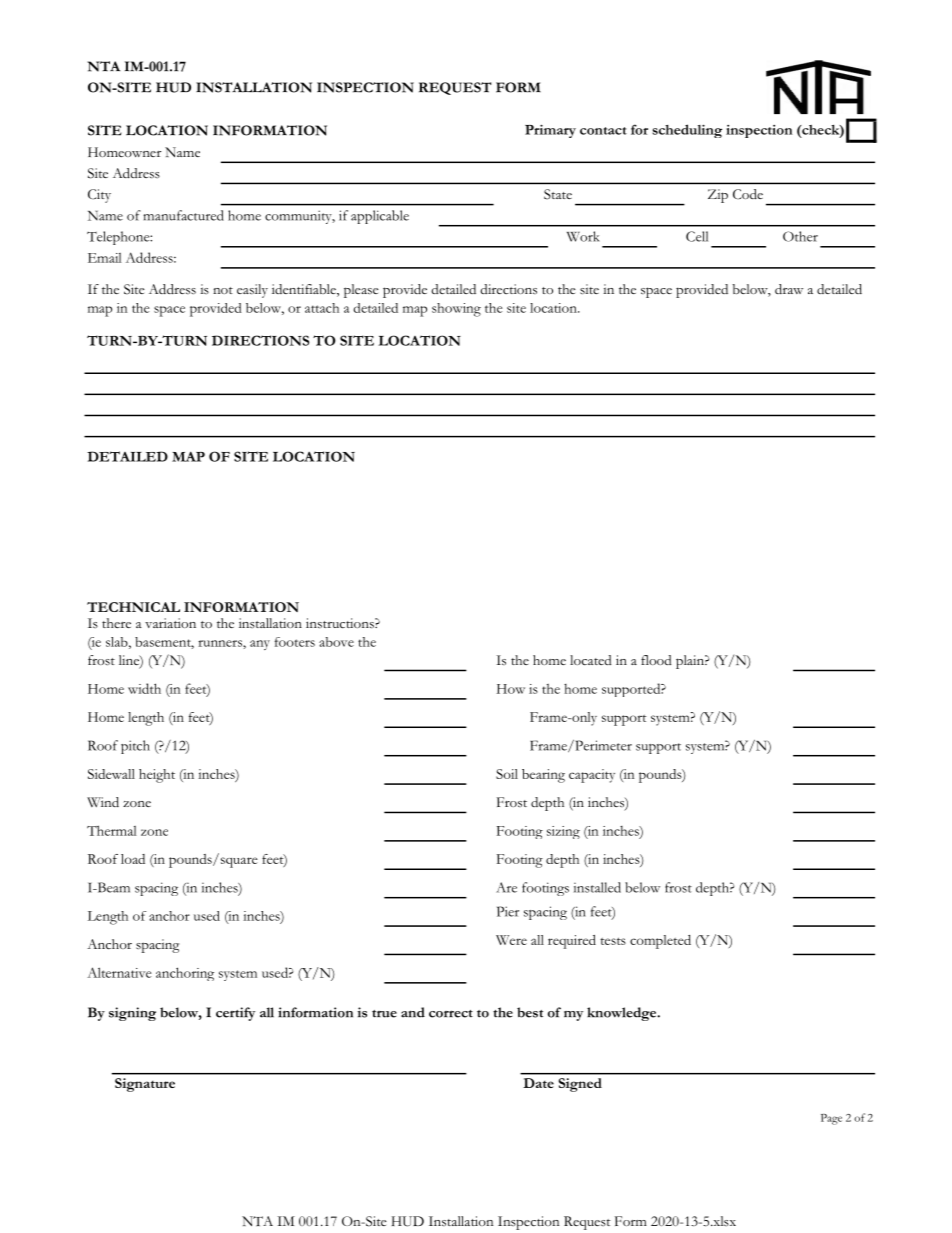 This document has height=1233, width=952. What do you see at coordinates (183, 215) in the document?
I see `manufactured` at bounding box center [183, 215].
